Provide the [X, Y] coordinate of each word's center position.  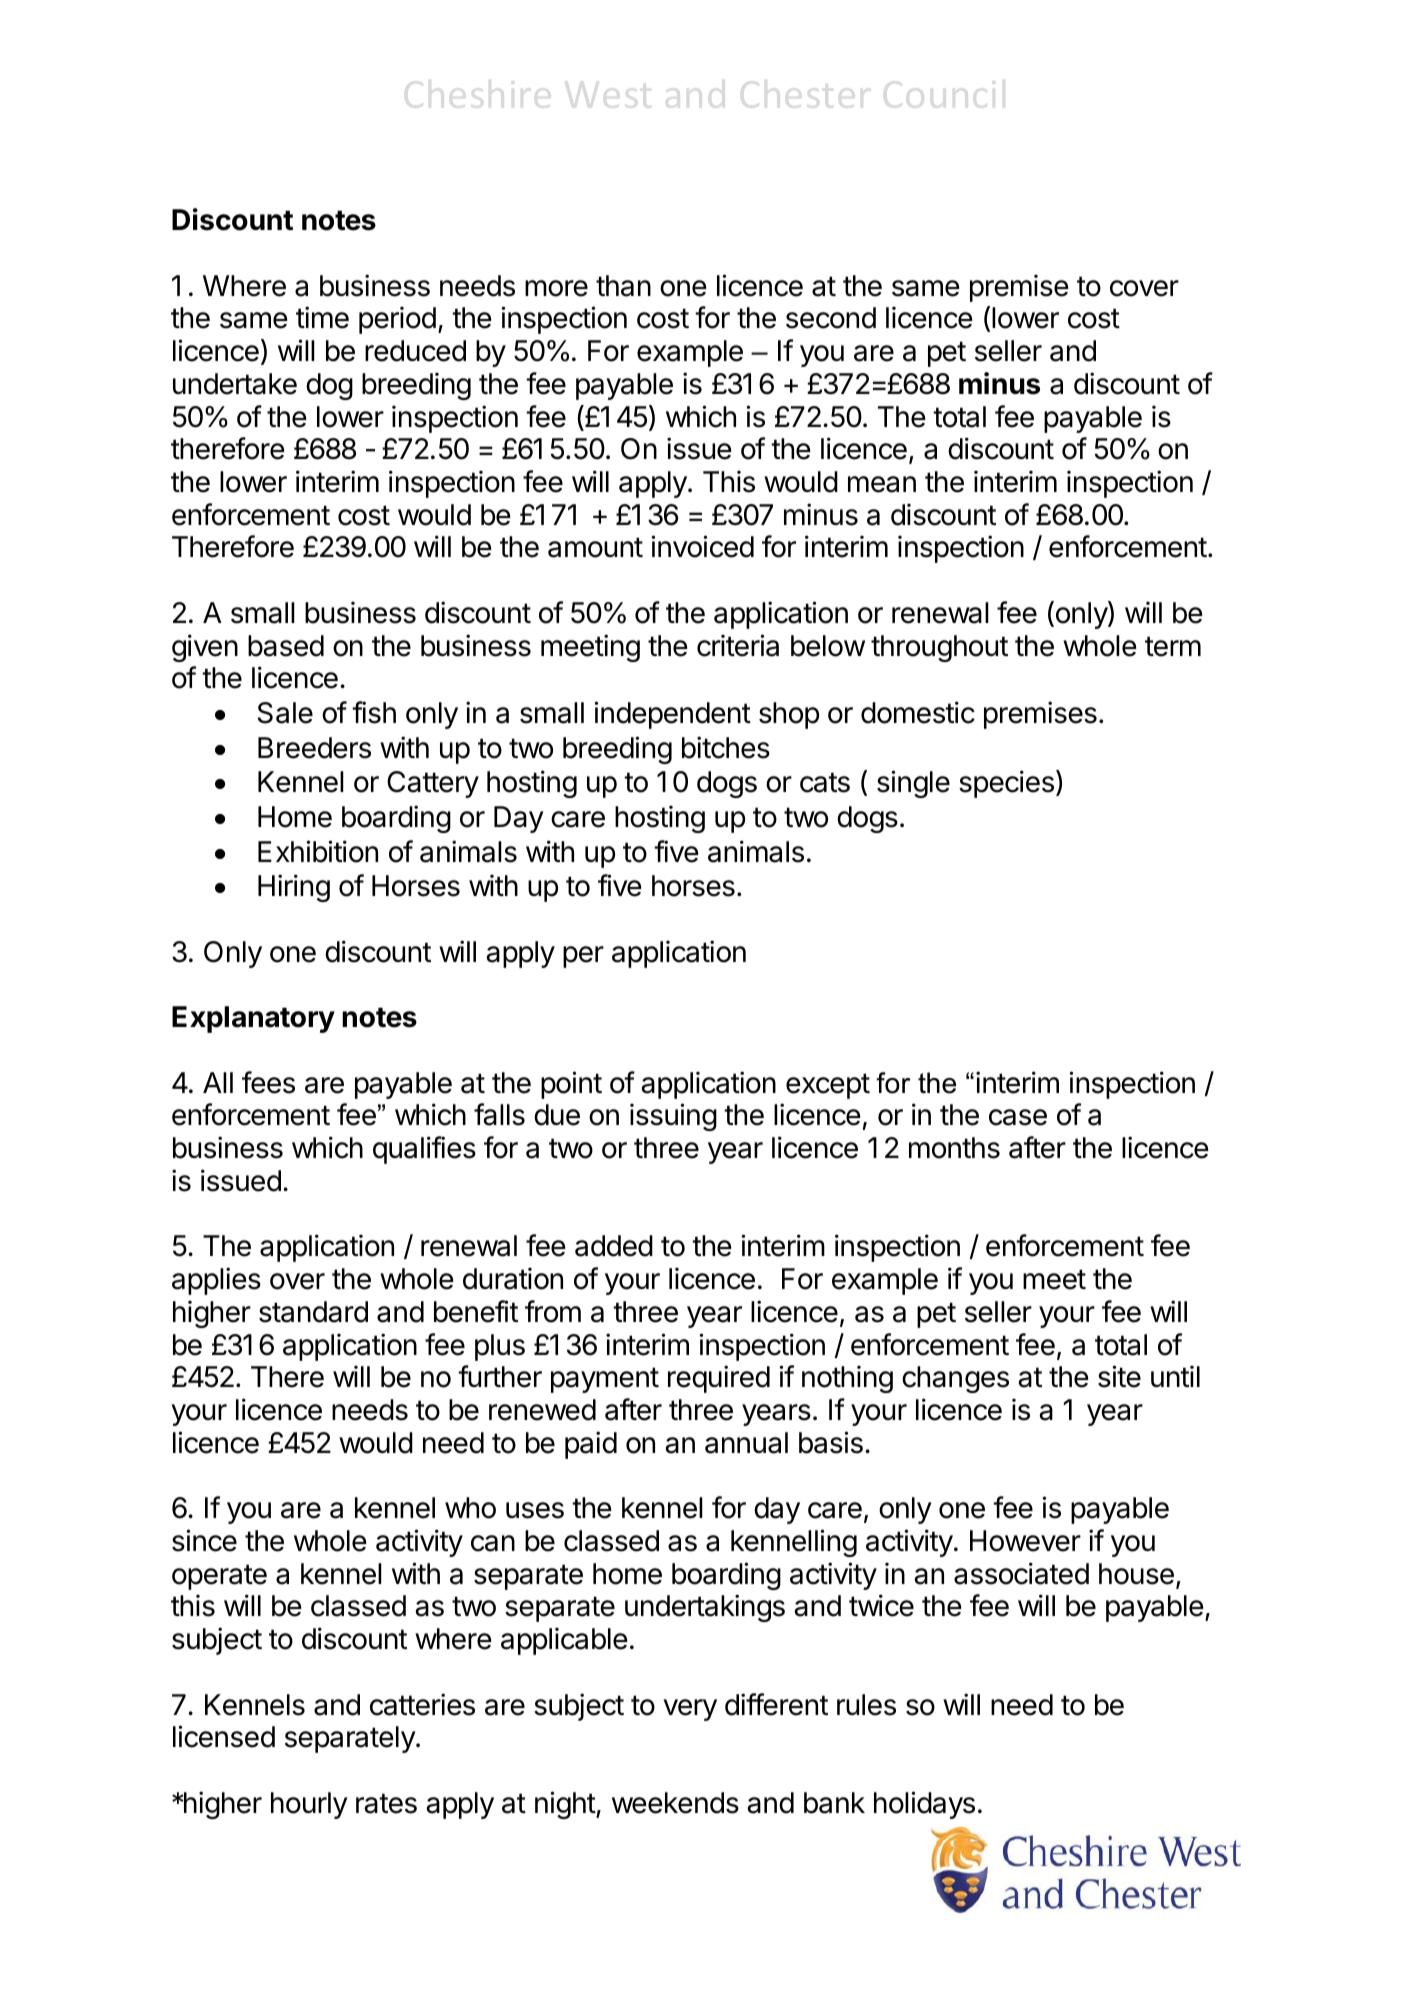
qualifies [424, 1150]
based [286, 646]
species [1006, 784]
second [831, 318]
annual [746, 1443]
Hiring [294, 888]
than [623, 286]
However [1025, 1541]
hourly [309, 1805]
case [1018, 1117]
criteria [738, 645]
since [204, 1540]
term [1173, 646]
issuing [673, 1117]
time [322, 317]
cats [825, 782]
